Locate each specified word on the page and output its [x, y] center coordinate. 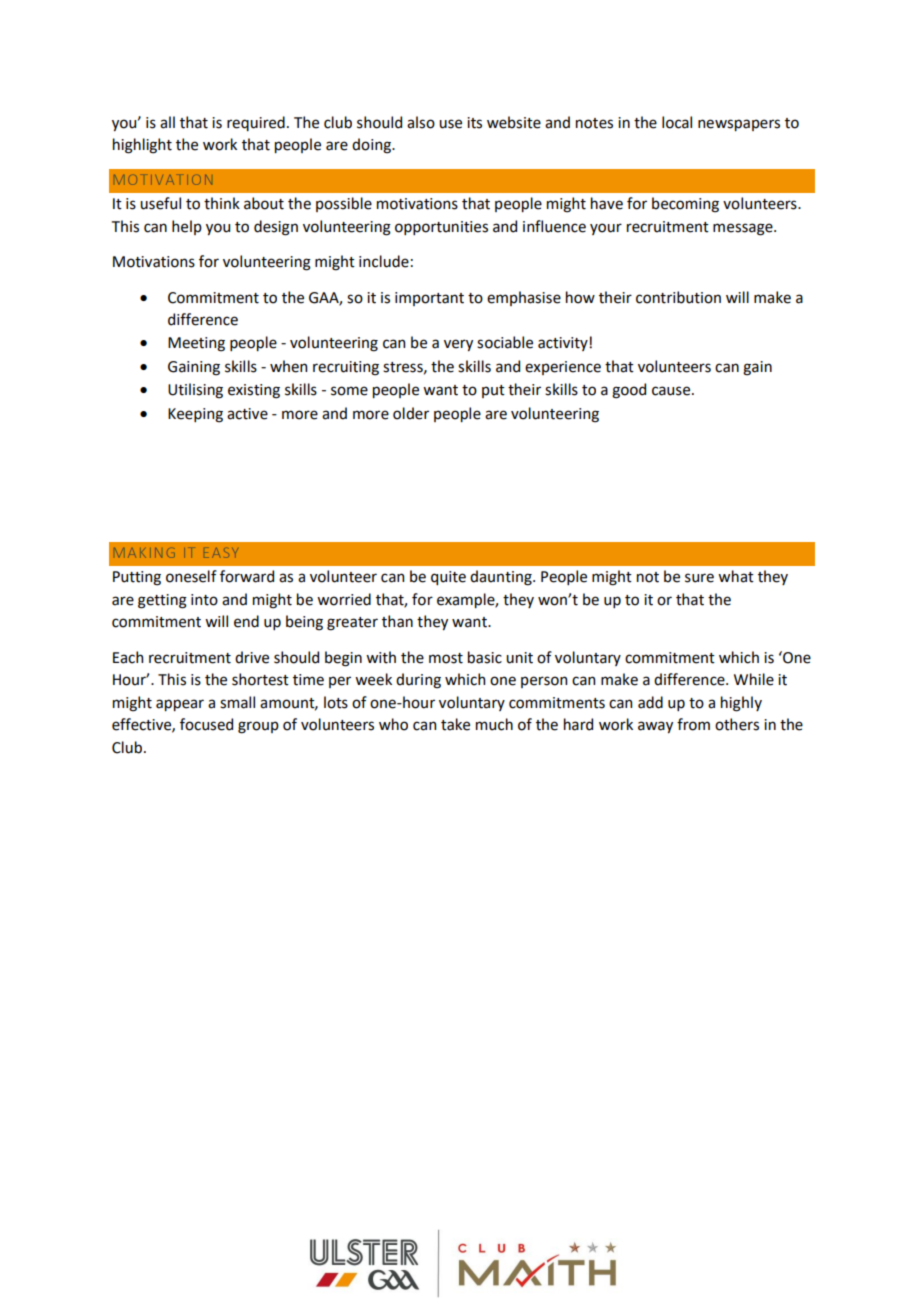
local [677, 122]
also [421, 122]
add [650, 702]
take [455, 724]
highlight [142, 146]
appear [180, 705]
